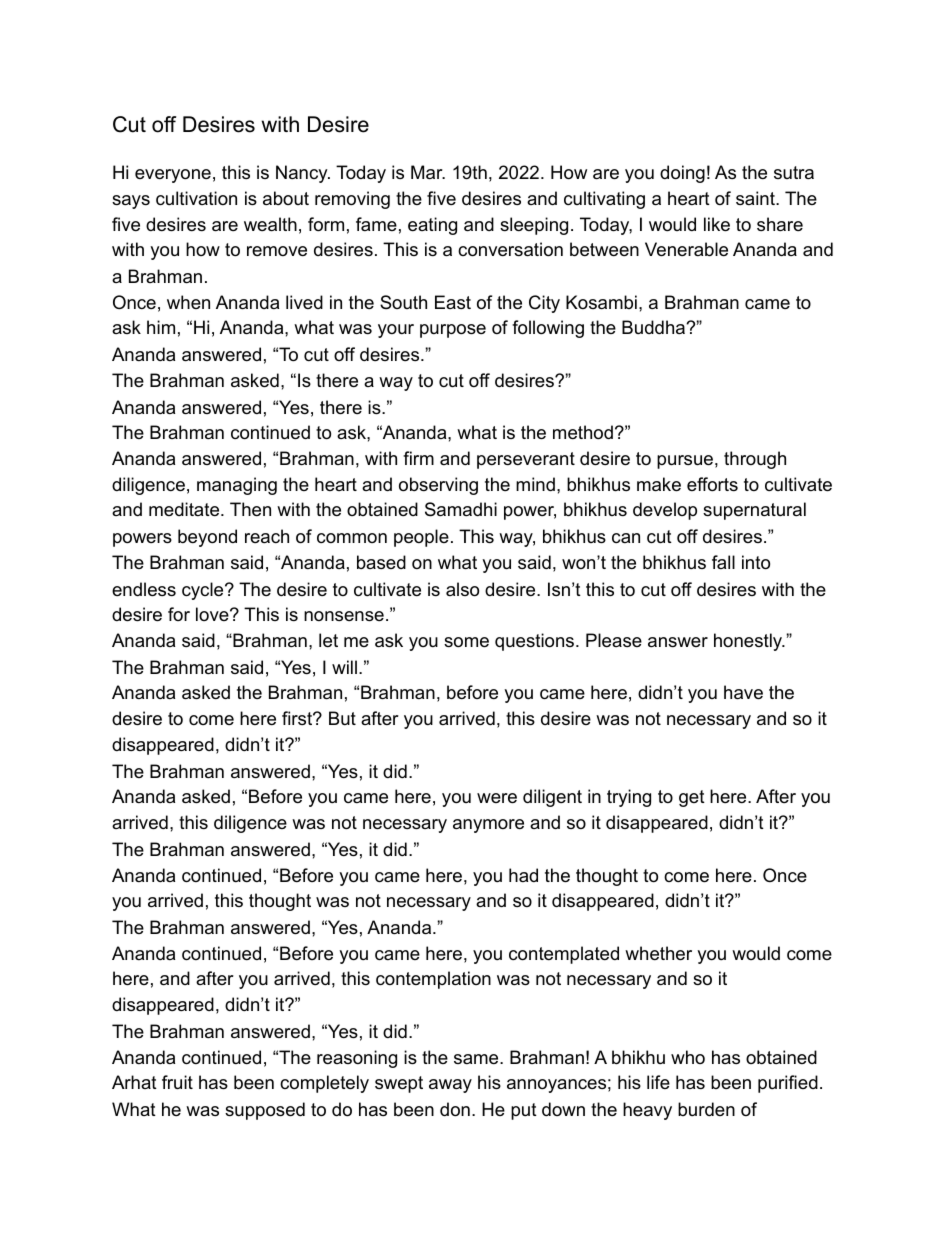 The height and width of the page is (1233, 952). What do you see at coordinates (432, 226) in the page?
I see `eating` at bounding box center [432, 226].
